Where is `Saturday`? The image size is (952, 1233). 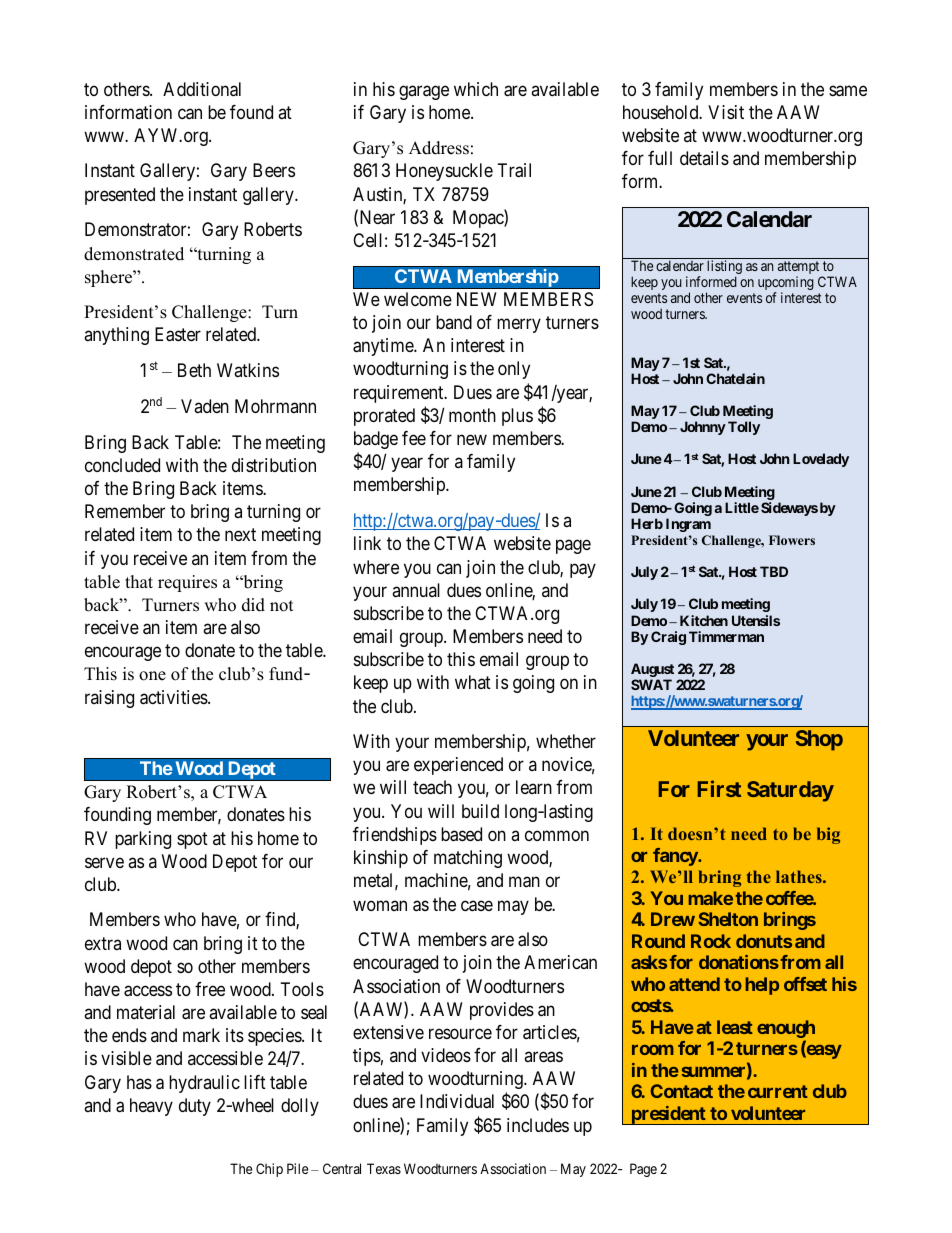
Saturday is located at coordinates (790, 791).
